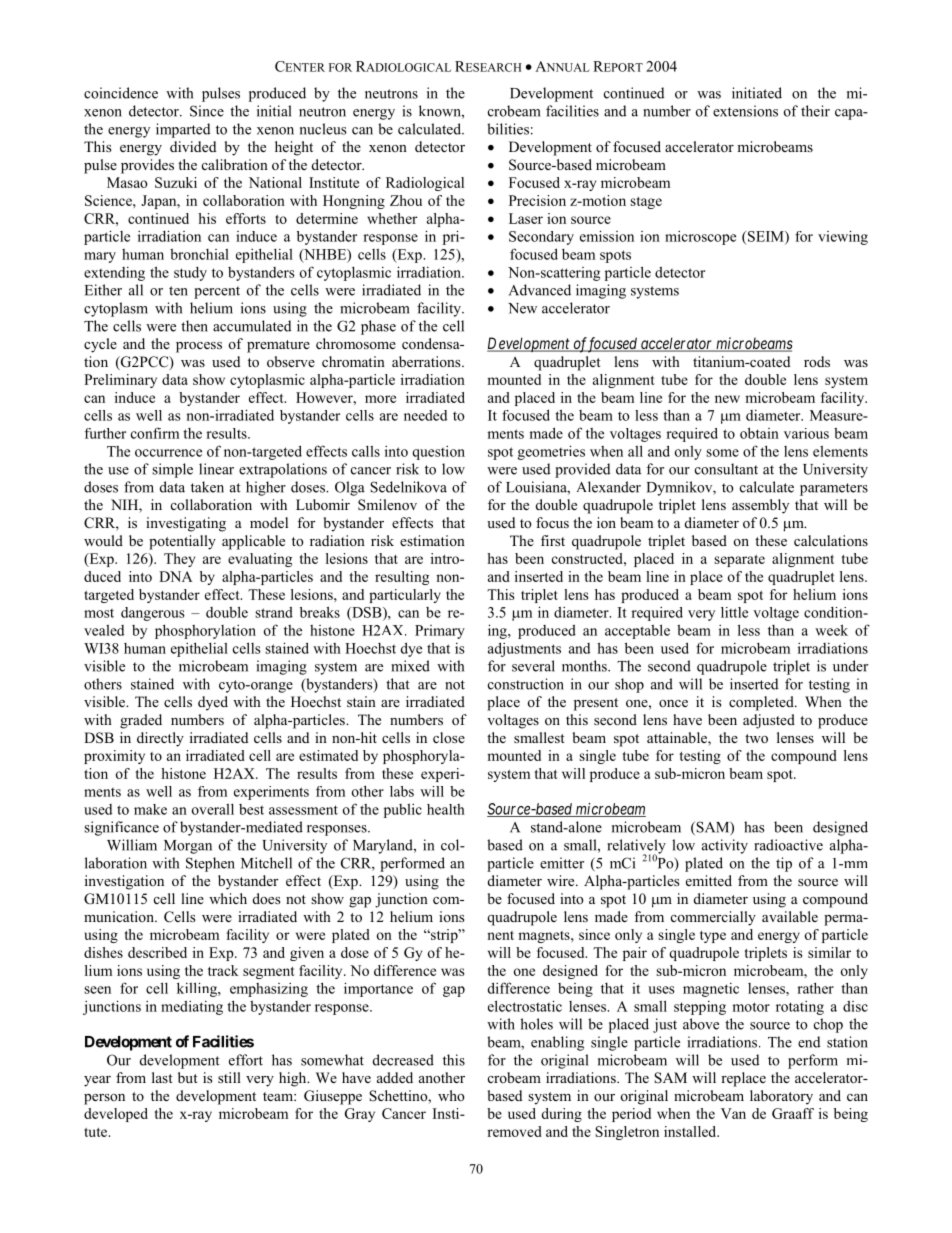  What do you see at coordinates (183, 130) in the image?
I see `imparted` at bounding box center [183, 130].
